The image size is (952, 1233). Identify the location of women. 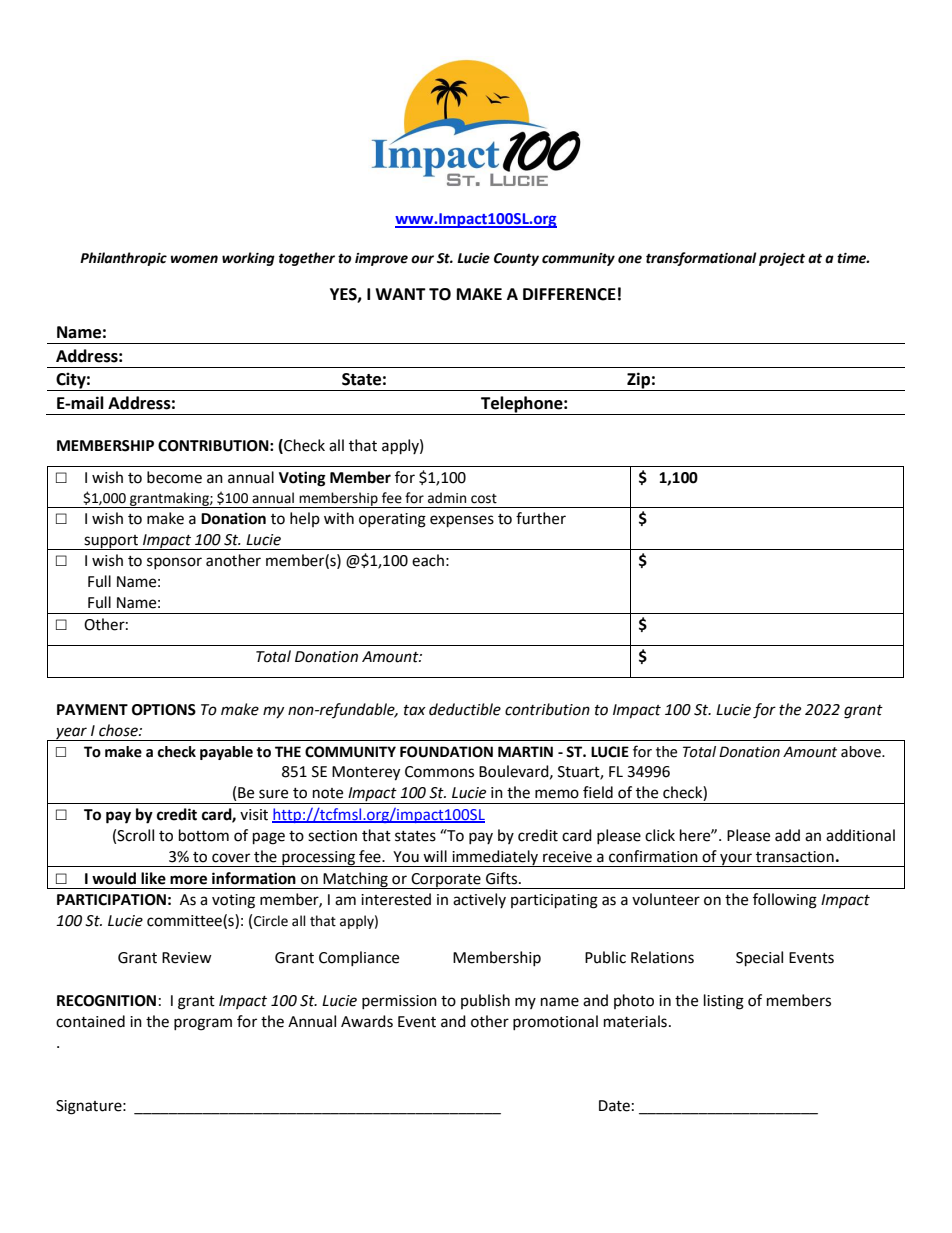
(194, 259).
